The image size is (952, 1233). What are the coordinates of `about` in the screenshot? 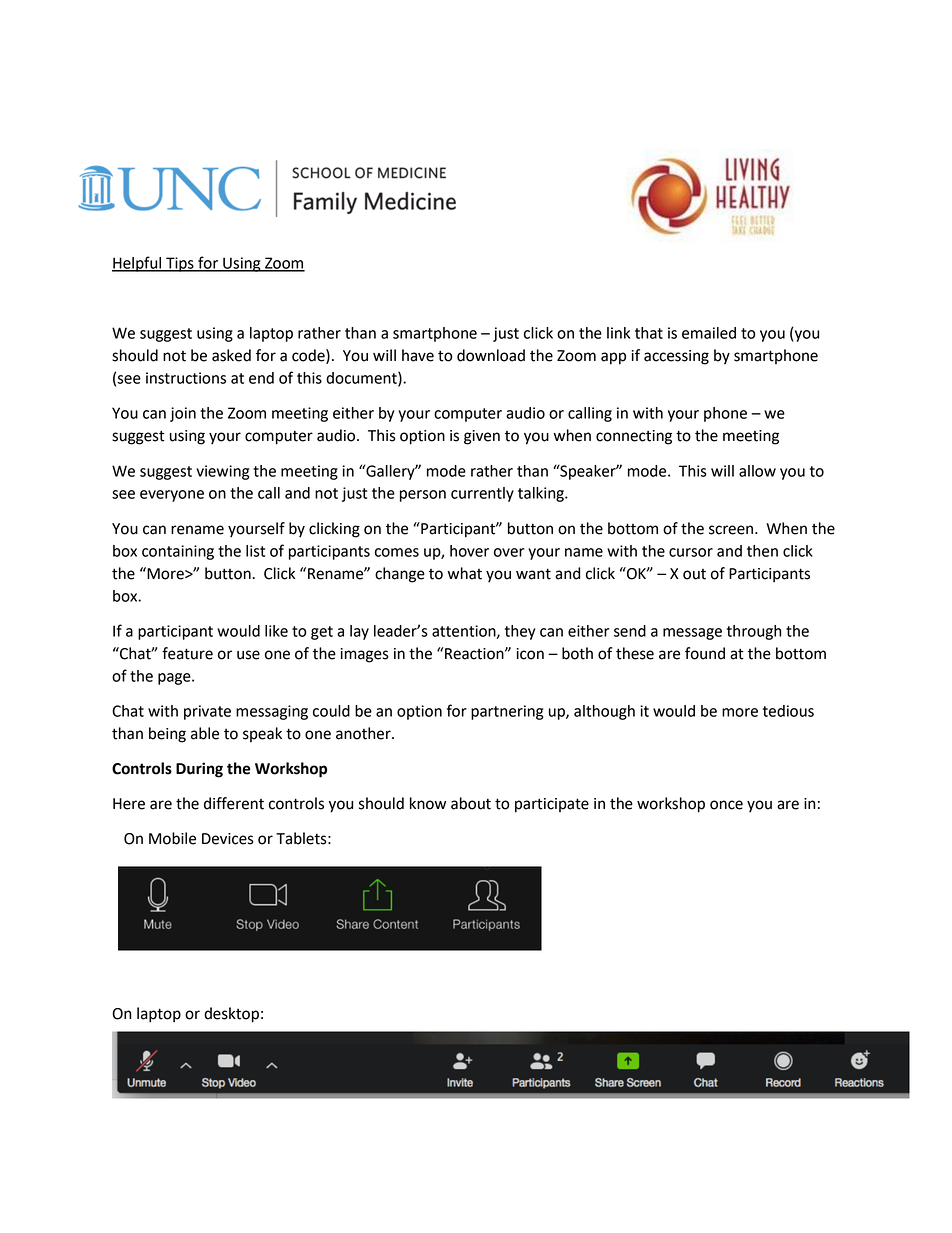 It's located at (471, 803).
